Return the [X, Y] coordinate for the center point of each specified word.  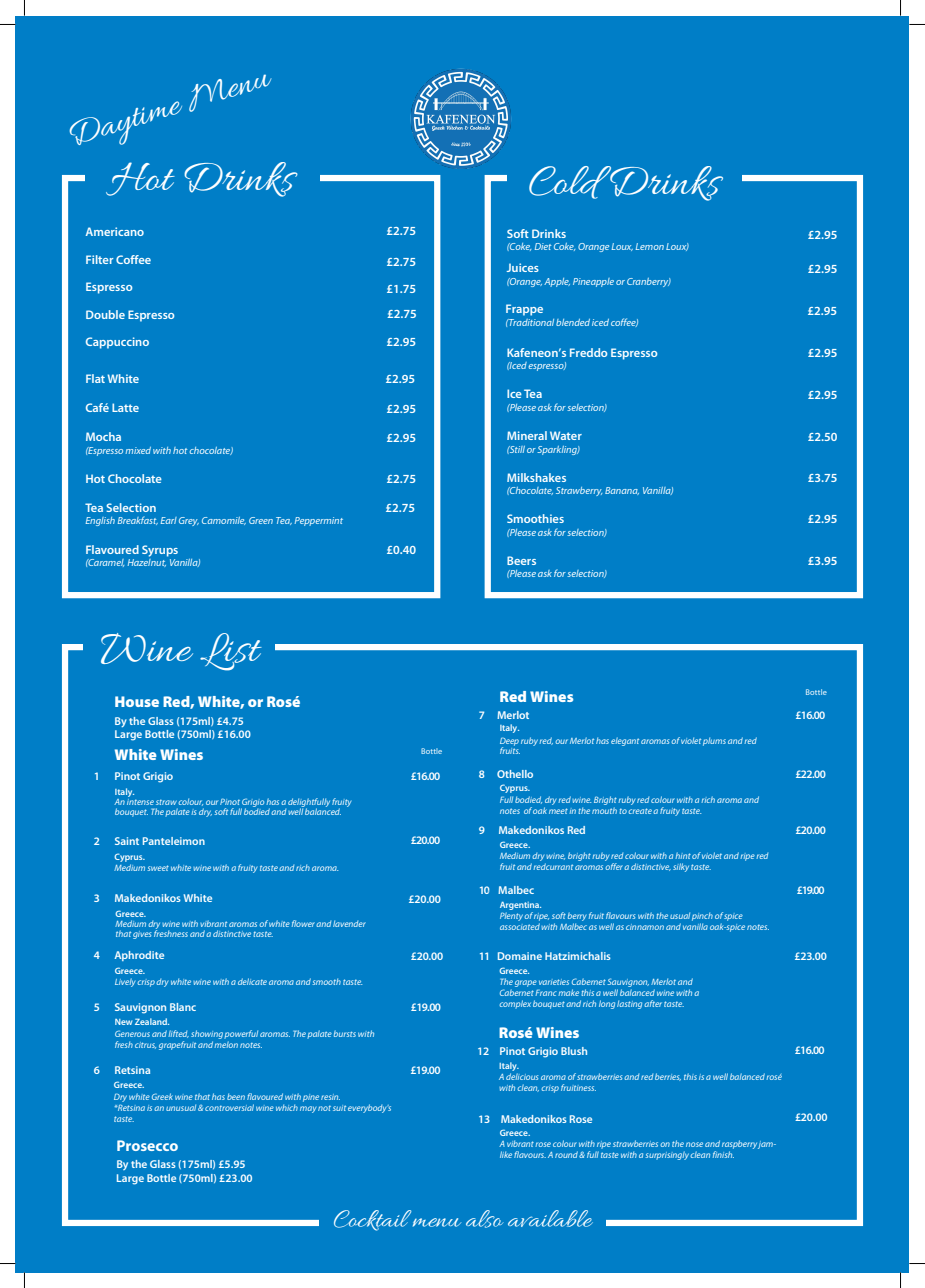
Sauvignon [628, 982]
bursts [345, 1033]
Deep [509, 742]
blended [573, 322]
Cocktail [372, 1220]
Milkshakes [536, 477]
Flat [95, 378]
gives [142, 935]
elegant [625, 741]
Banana [622, 491]
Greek [162, 1096]
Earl [169, 520]
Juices [523, 267]
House [137, 701]
